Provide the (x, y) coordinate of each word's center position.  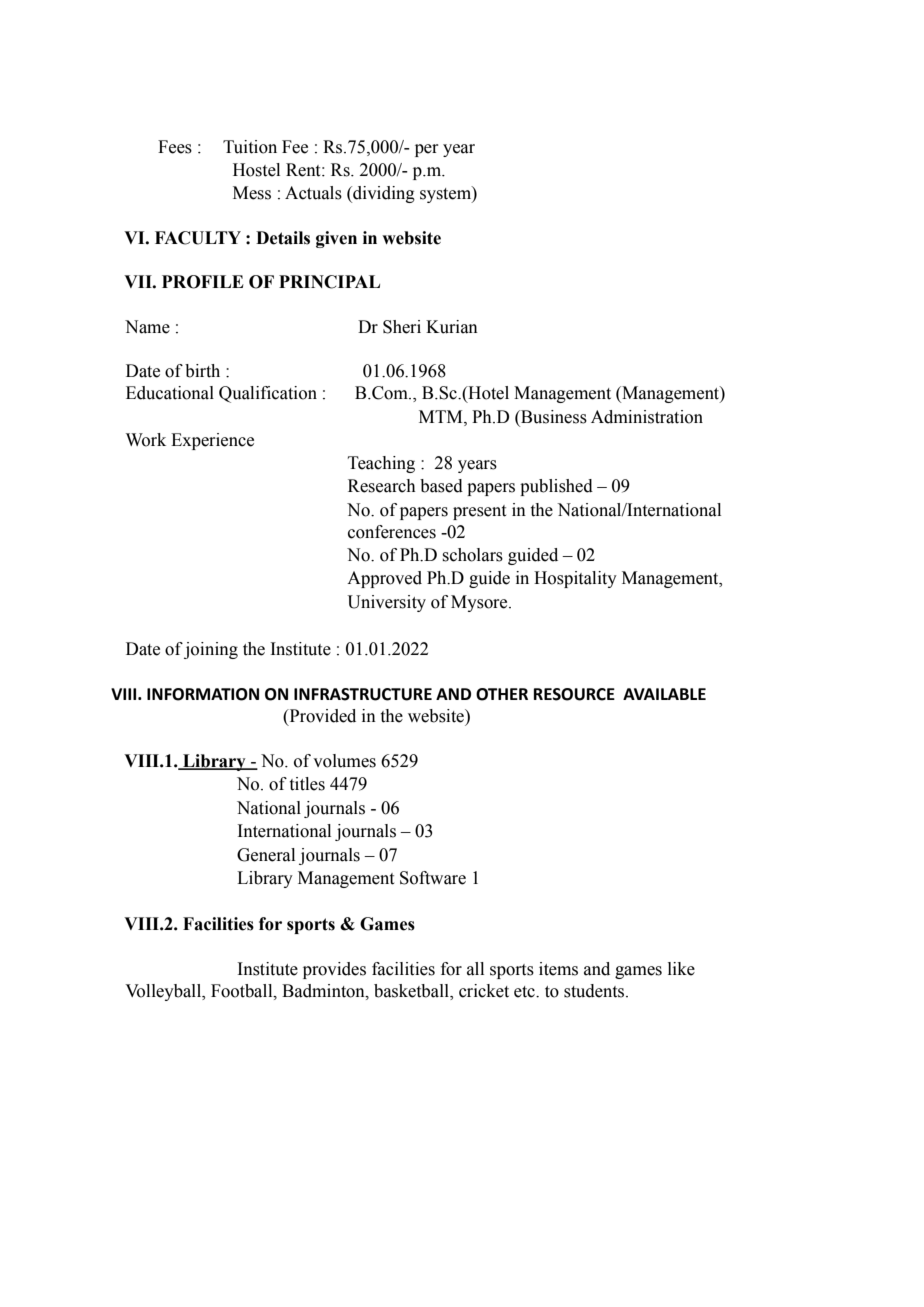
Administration (647, 417)
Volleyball (164, 992)
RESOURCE (574, 694)
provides (334, 970)
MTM (442, 417)
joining (211, 650)
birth (202, 371)
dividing (383, 194)
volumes (344, 761)
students (595, 991)
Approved (384, 579)
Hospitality (575, 579)
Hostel (256, 170)
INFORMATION (203, 694)
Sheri (402, 327)
